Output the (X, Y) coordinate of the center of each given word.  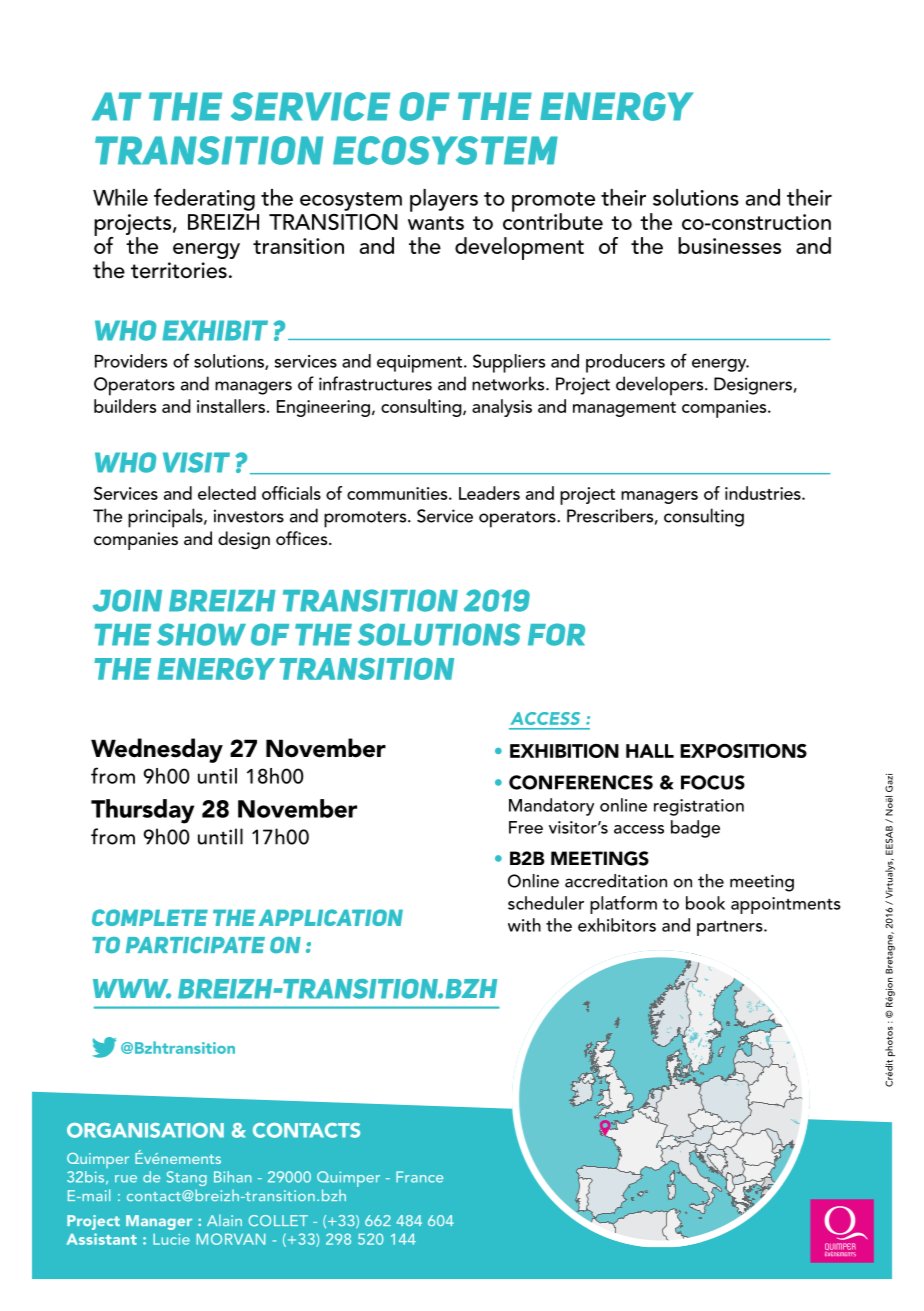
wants (436, 223)
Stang (187, 1178)
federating (204, 199)
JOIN (127, 600)
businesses (729, 245)
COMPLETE (150, 917)
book (705, 903)
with (524, 925)
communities (398, 493)
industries (764, 493)
